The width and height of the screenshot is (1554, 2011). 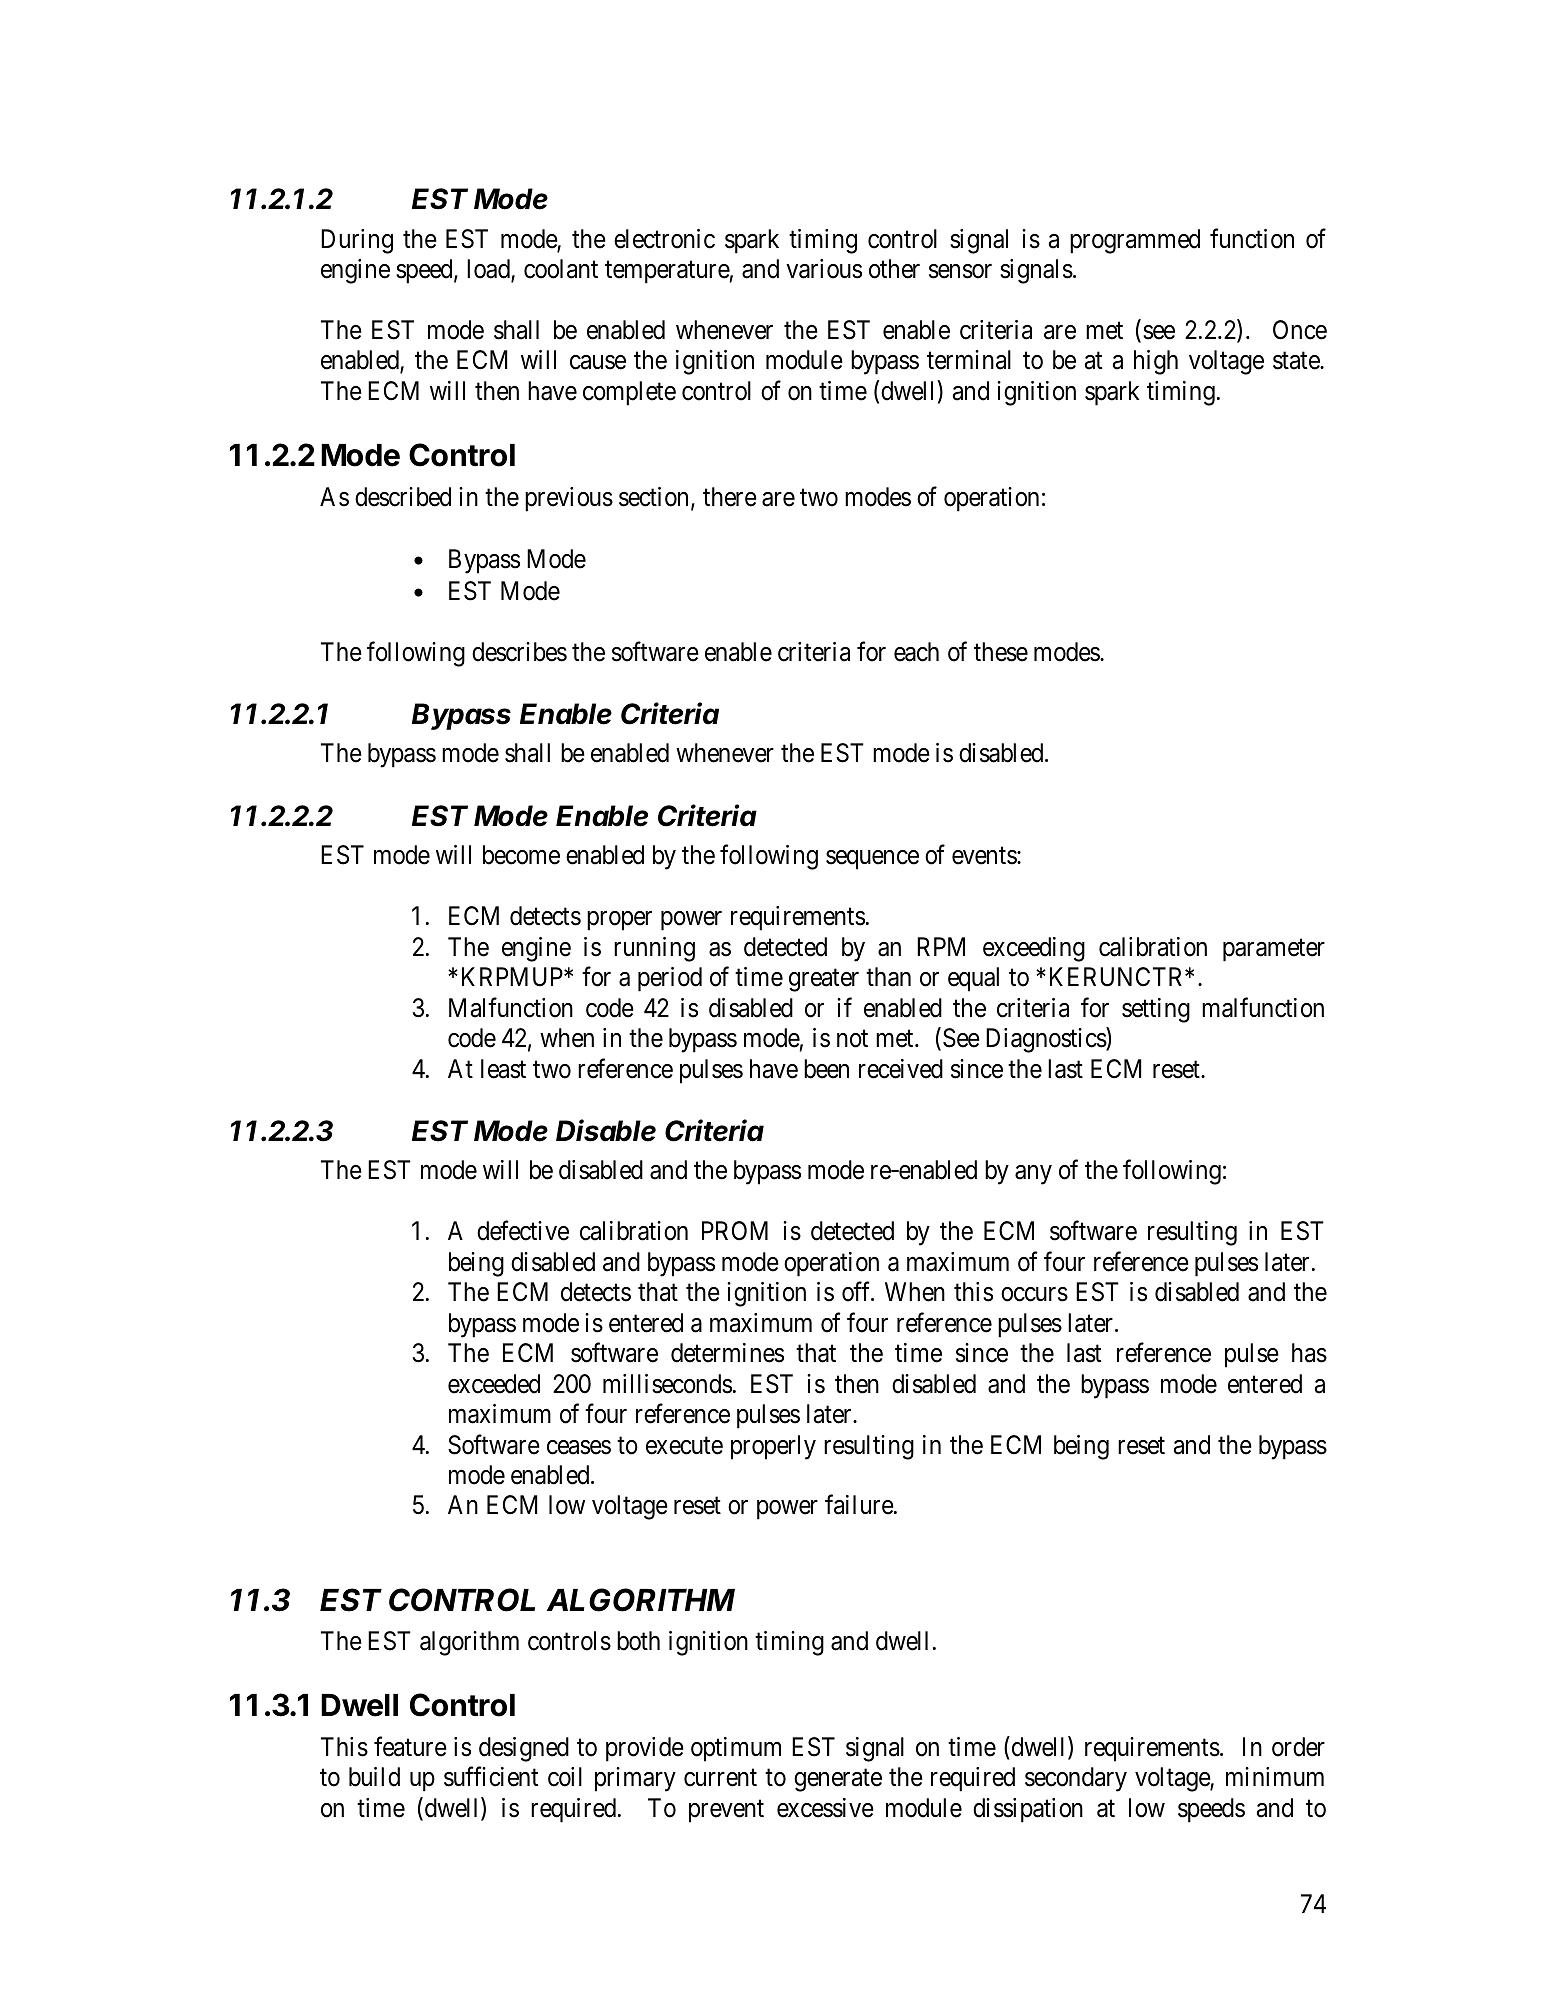 I want to click on various, so click(x=824, y=269).
